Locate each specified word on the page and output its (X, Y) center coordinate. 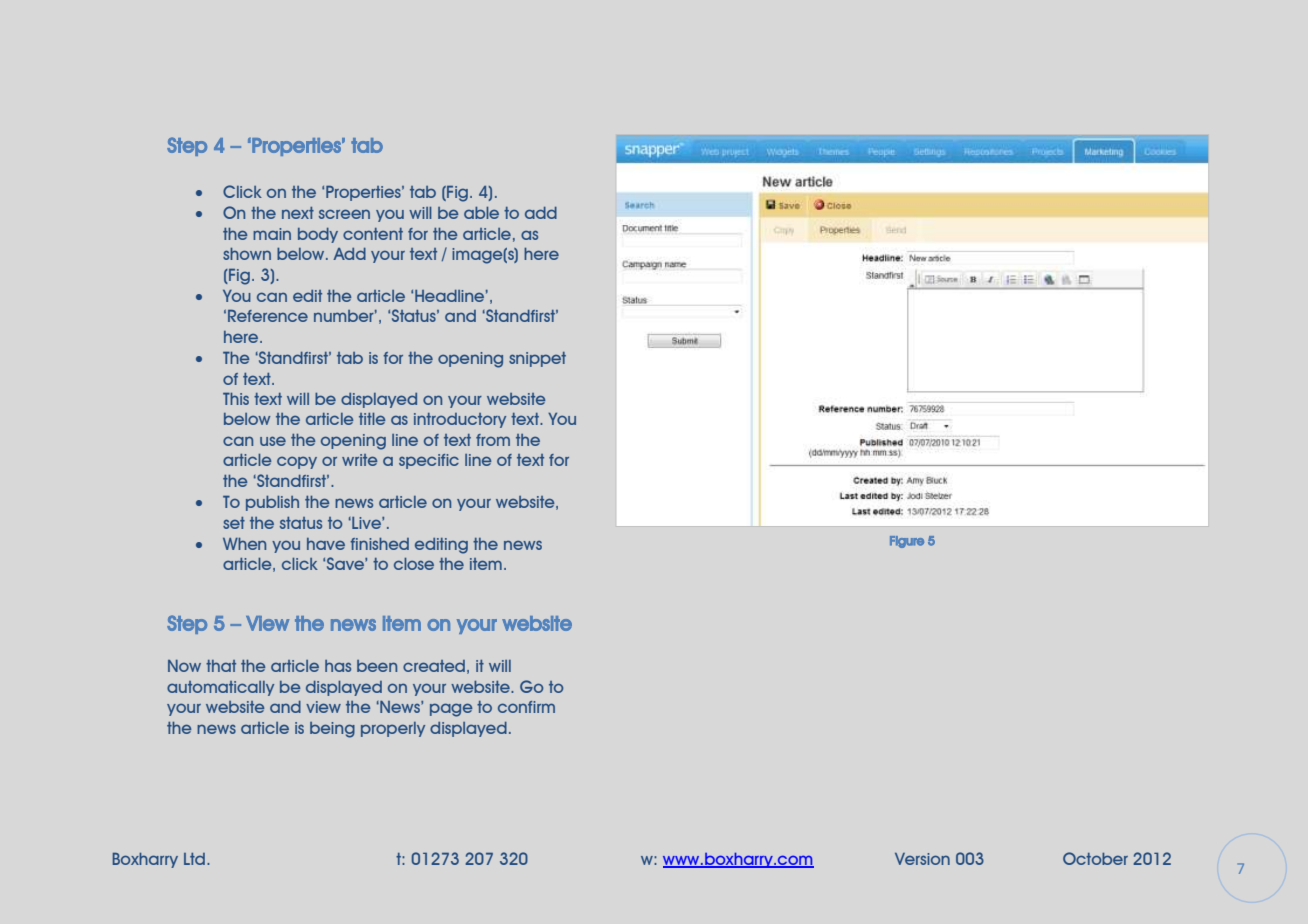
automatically (220, 688)
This (236, 398)
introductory (460, 420)
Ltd (196, 859)
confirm (526, 707)
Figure (907, 542)
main (272, 234)
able (481, 213)
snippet (537, 359)
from (493, 440)
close (414, 564)
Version (922, 859)
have (326, 544)
